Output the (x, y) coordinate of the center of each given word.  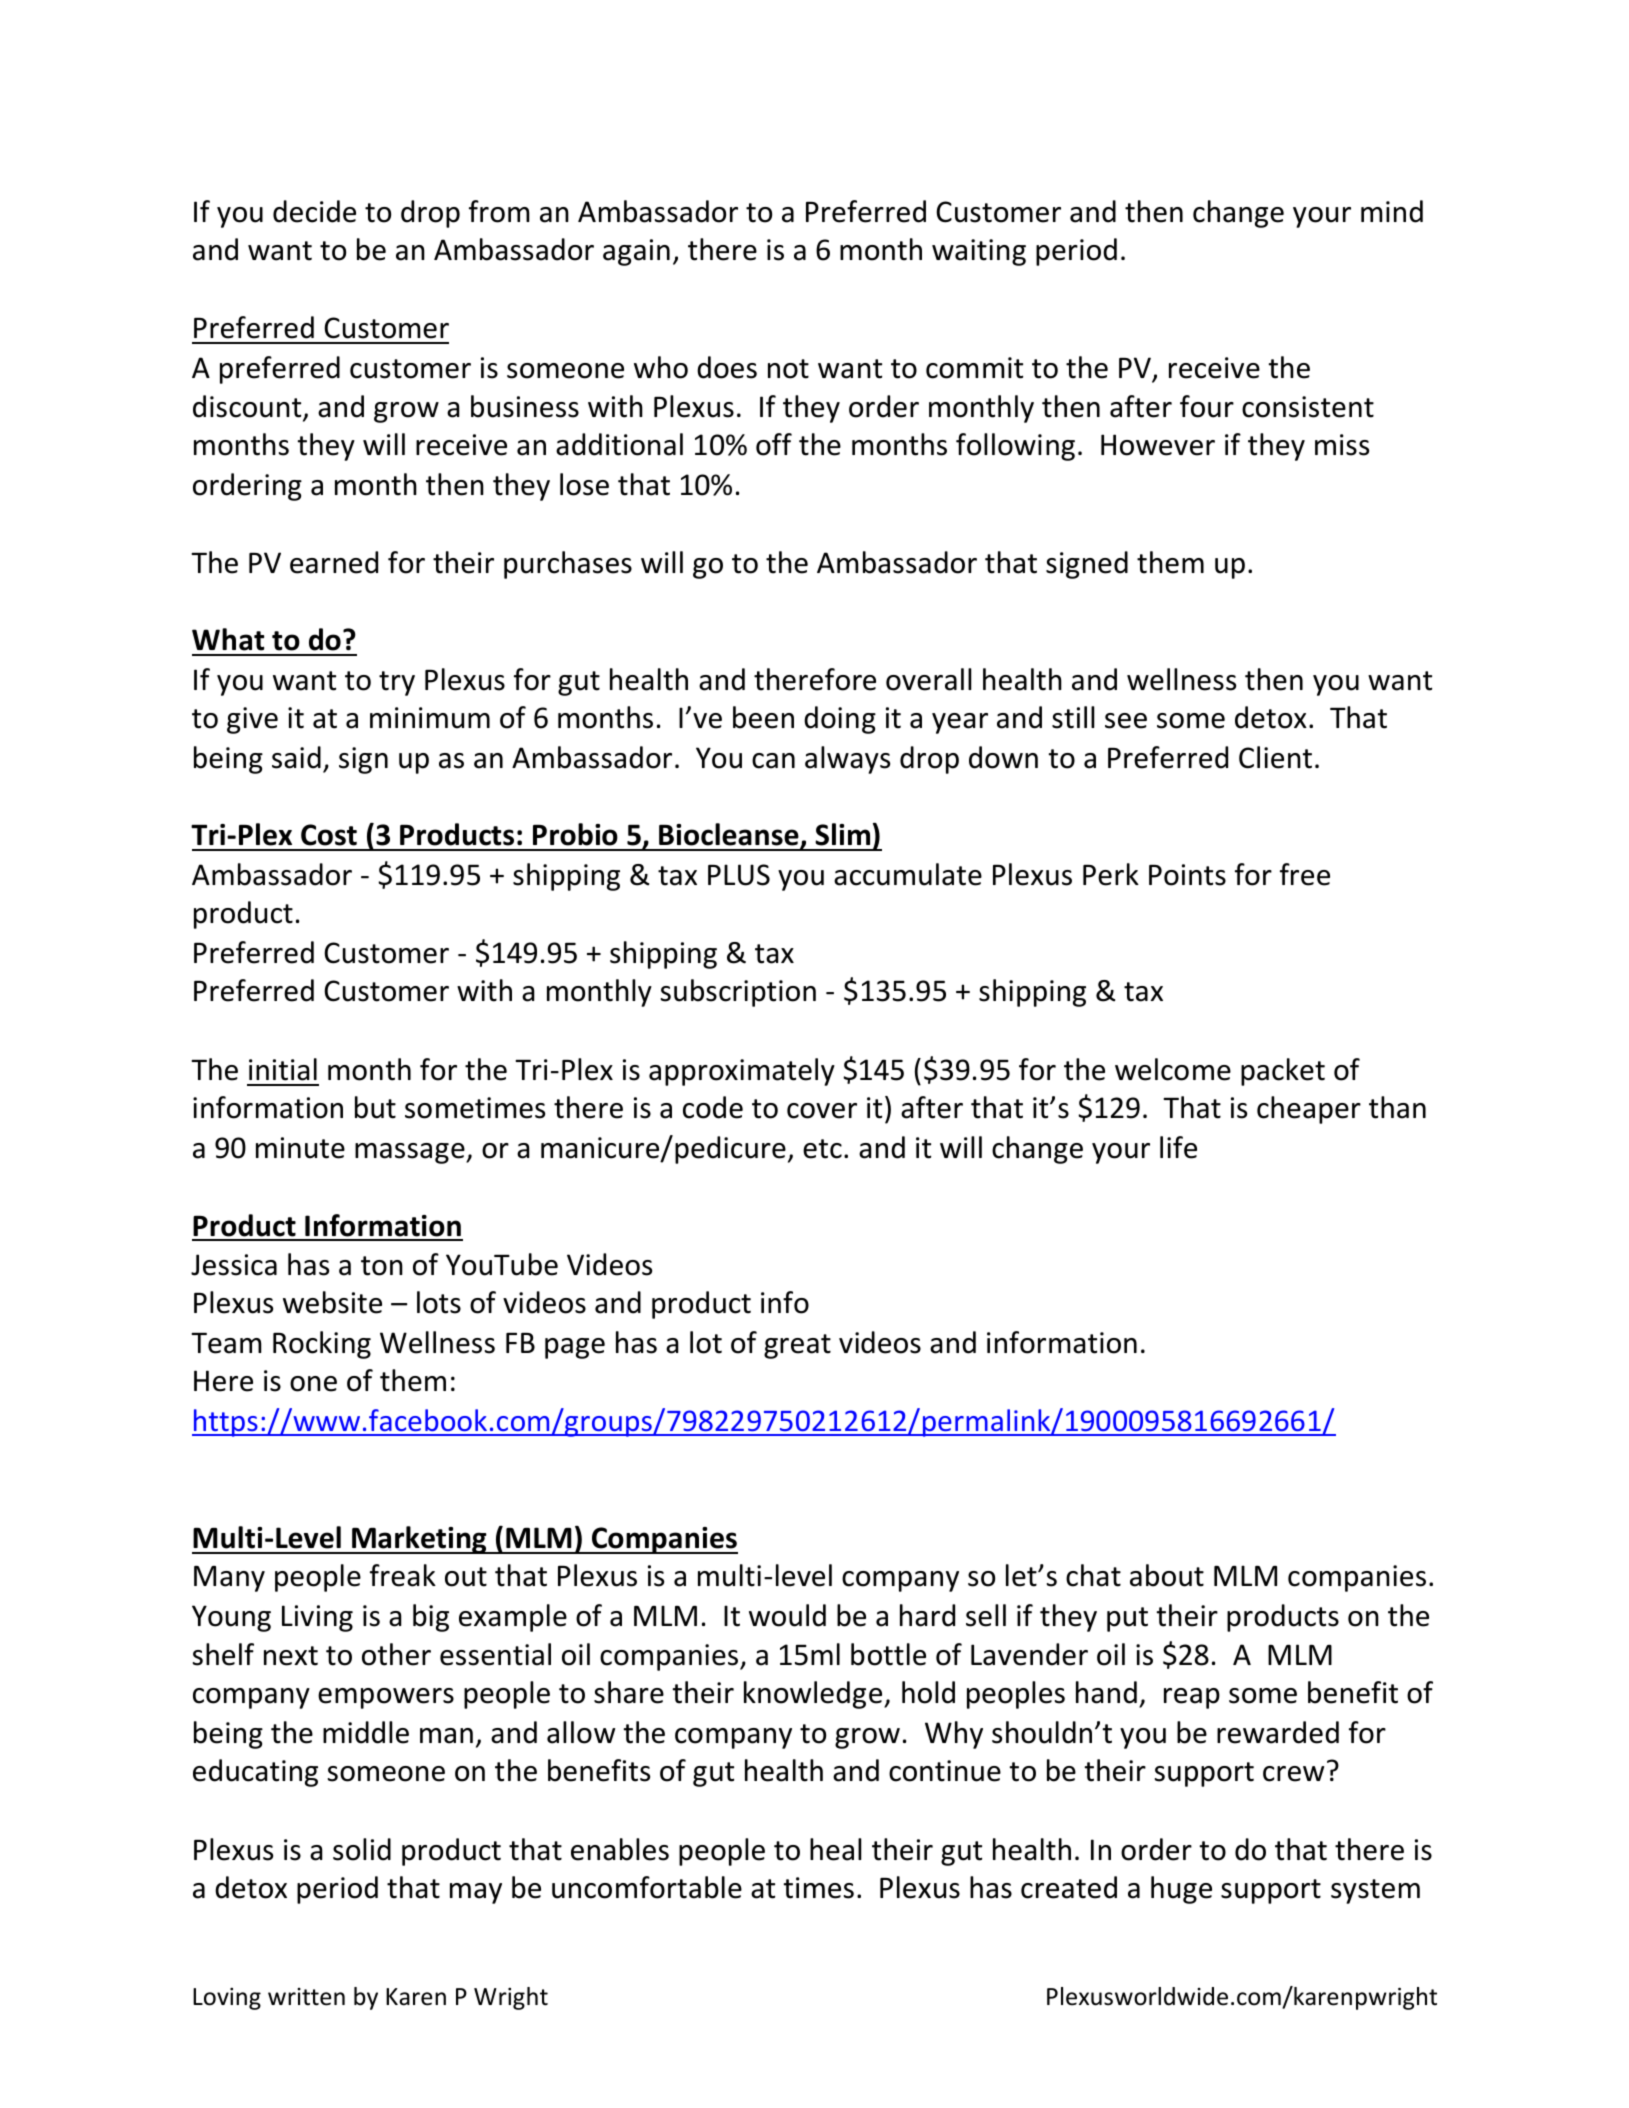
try (397, 683)
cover (822, 1111)
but (375, 1107)
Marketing (419, 1540)
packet (1283, 1072)
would (787, 1615)
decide (314, 211)
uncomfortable (647, 1887)
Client (1275, 757)
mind (1392, 211)
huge (1181, 1890)
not (788, 369)
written (306, 1997)
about (1167, 1575)
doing (840, 720)
